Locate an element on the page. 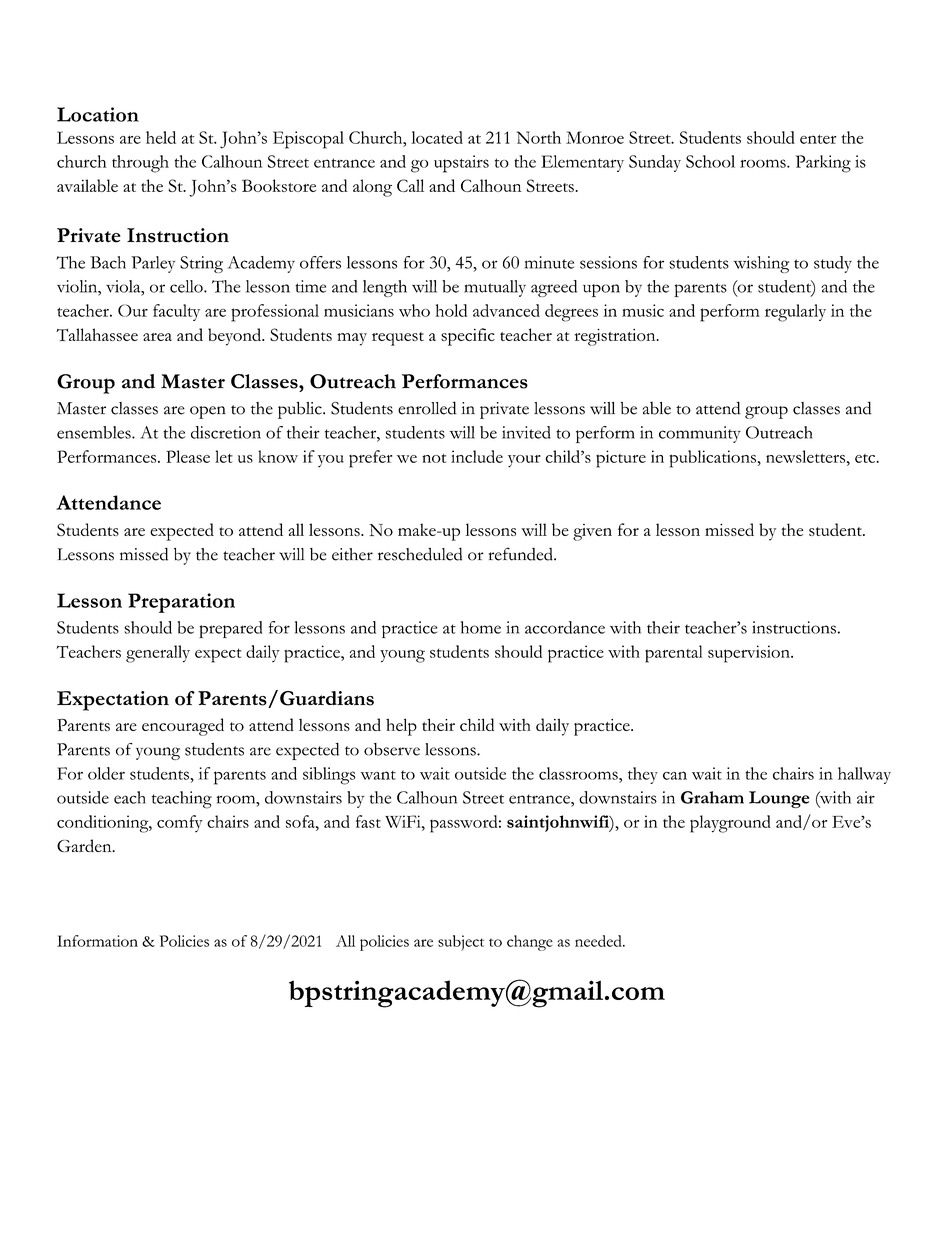 Image resolution: width=952 pixels, height=1233 pixels. located is located at coordinates (437, 137).
